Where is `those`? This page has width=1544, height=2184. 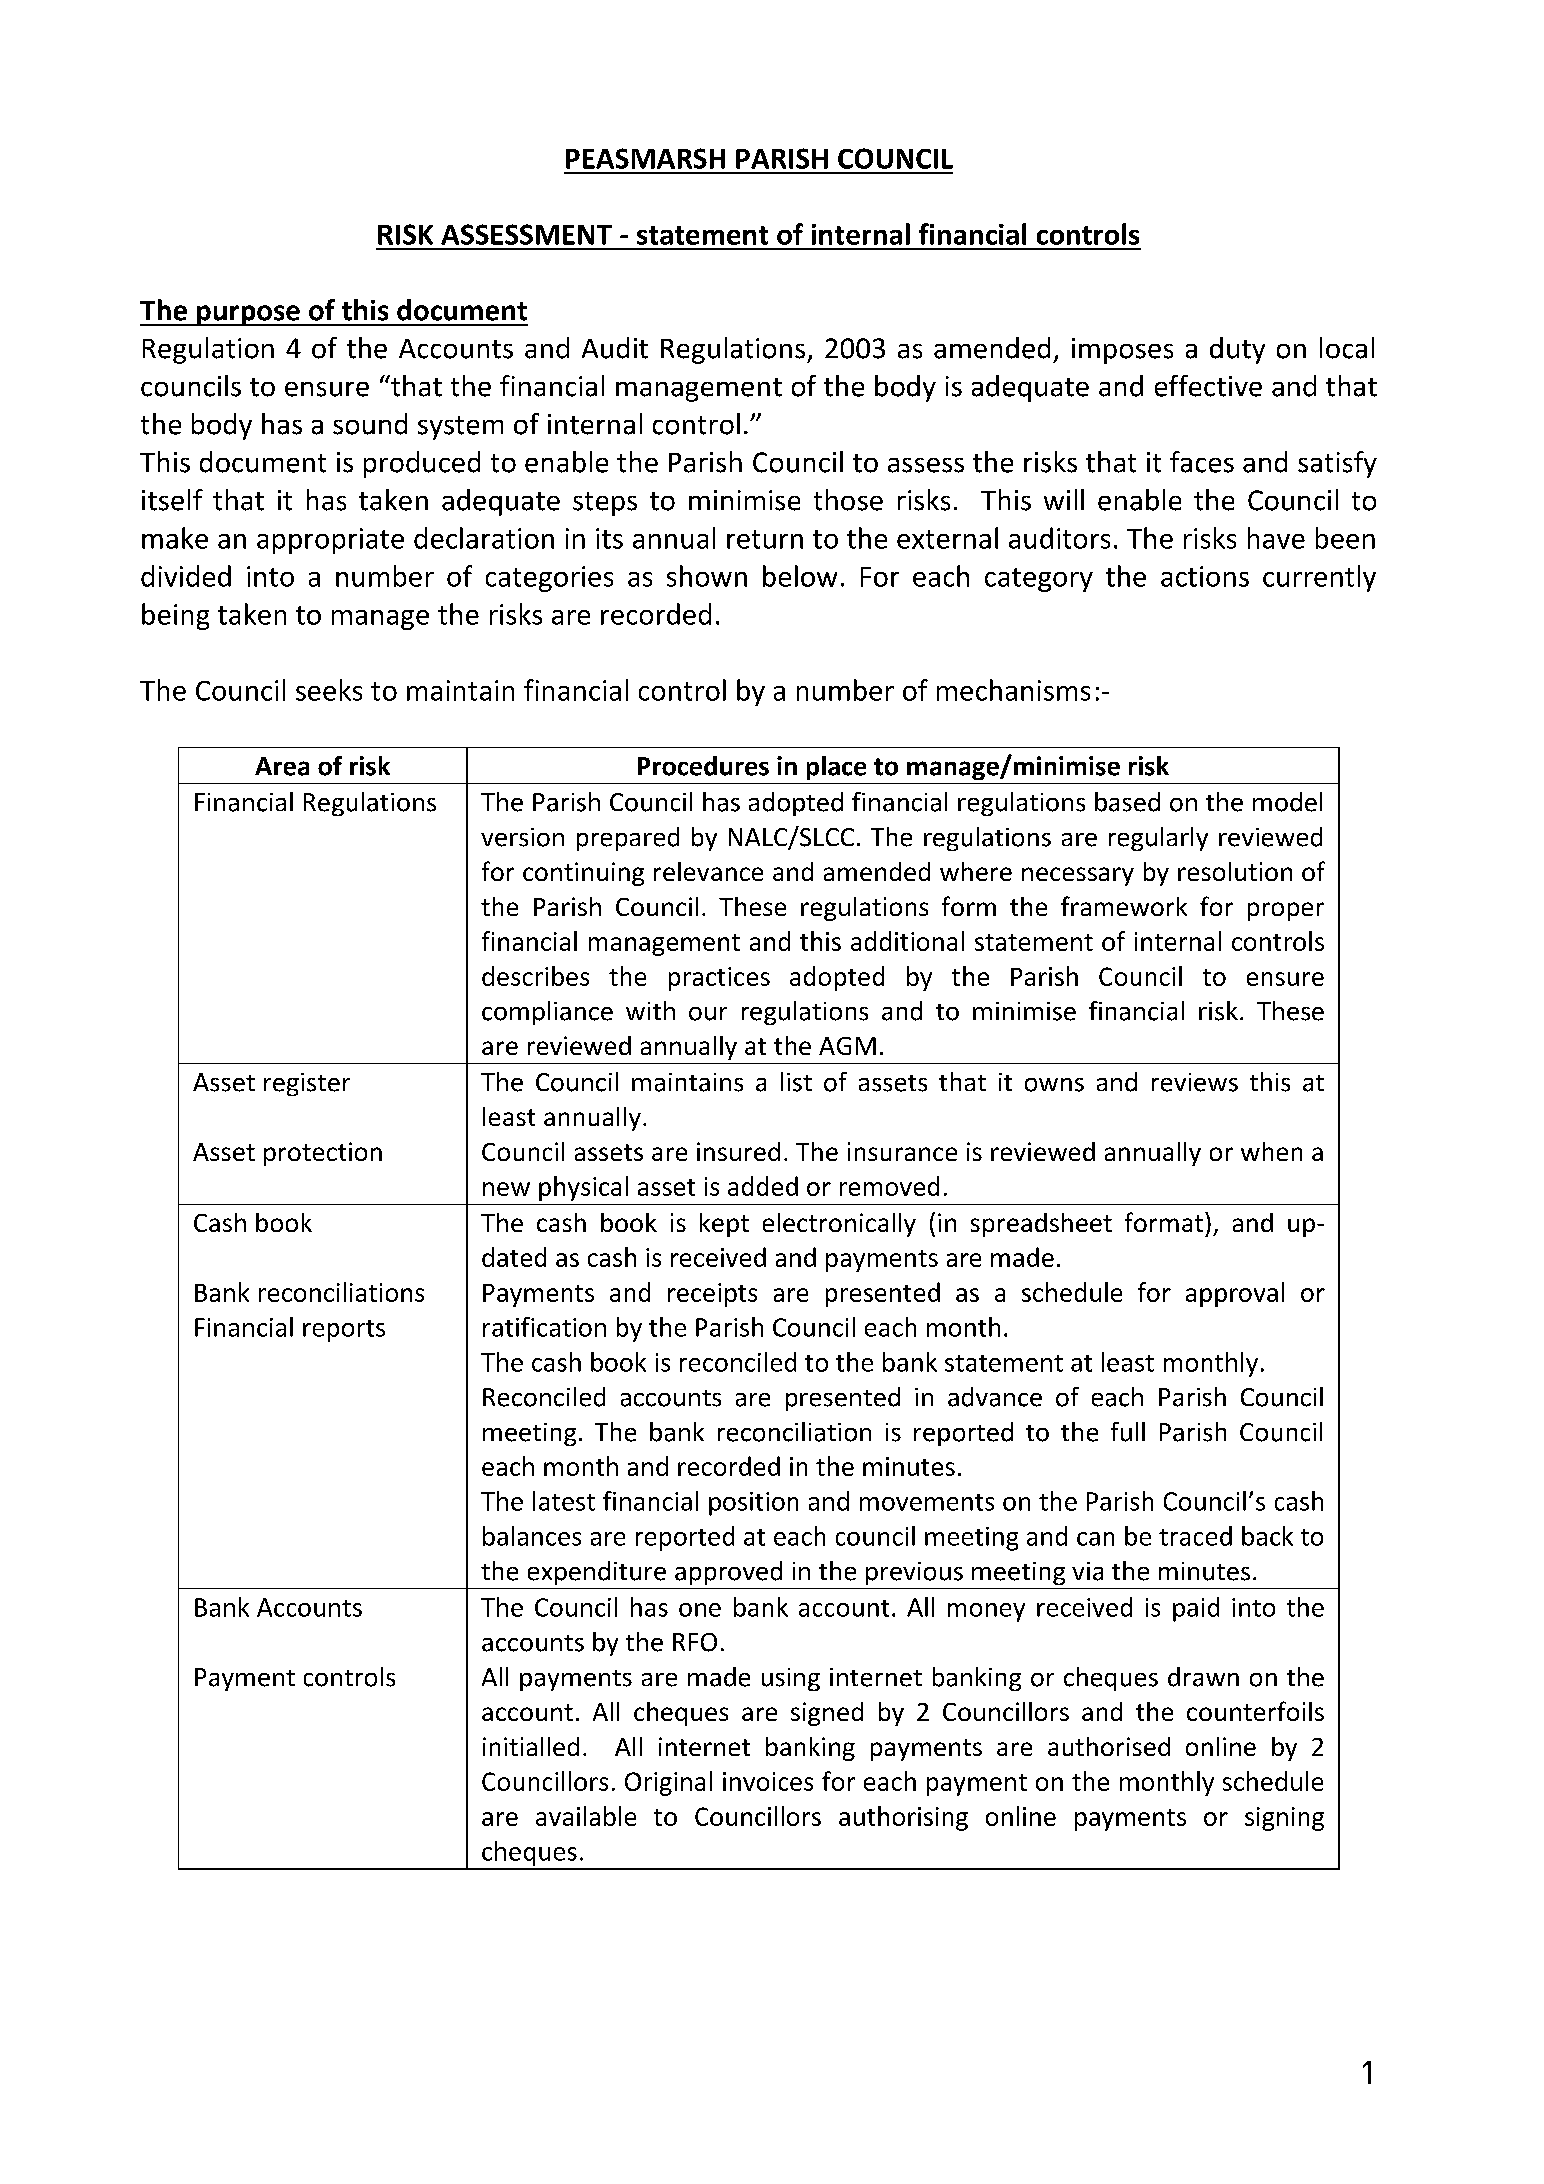 those is located at coordinates (848, 500).
